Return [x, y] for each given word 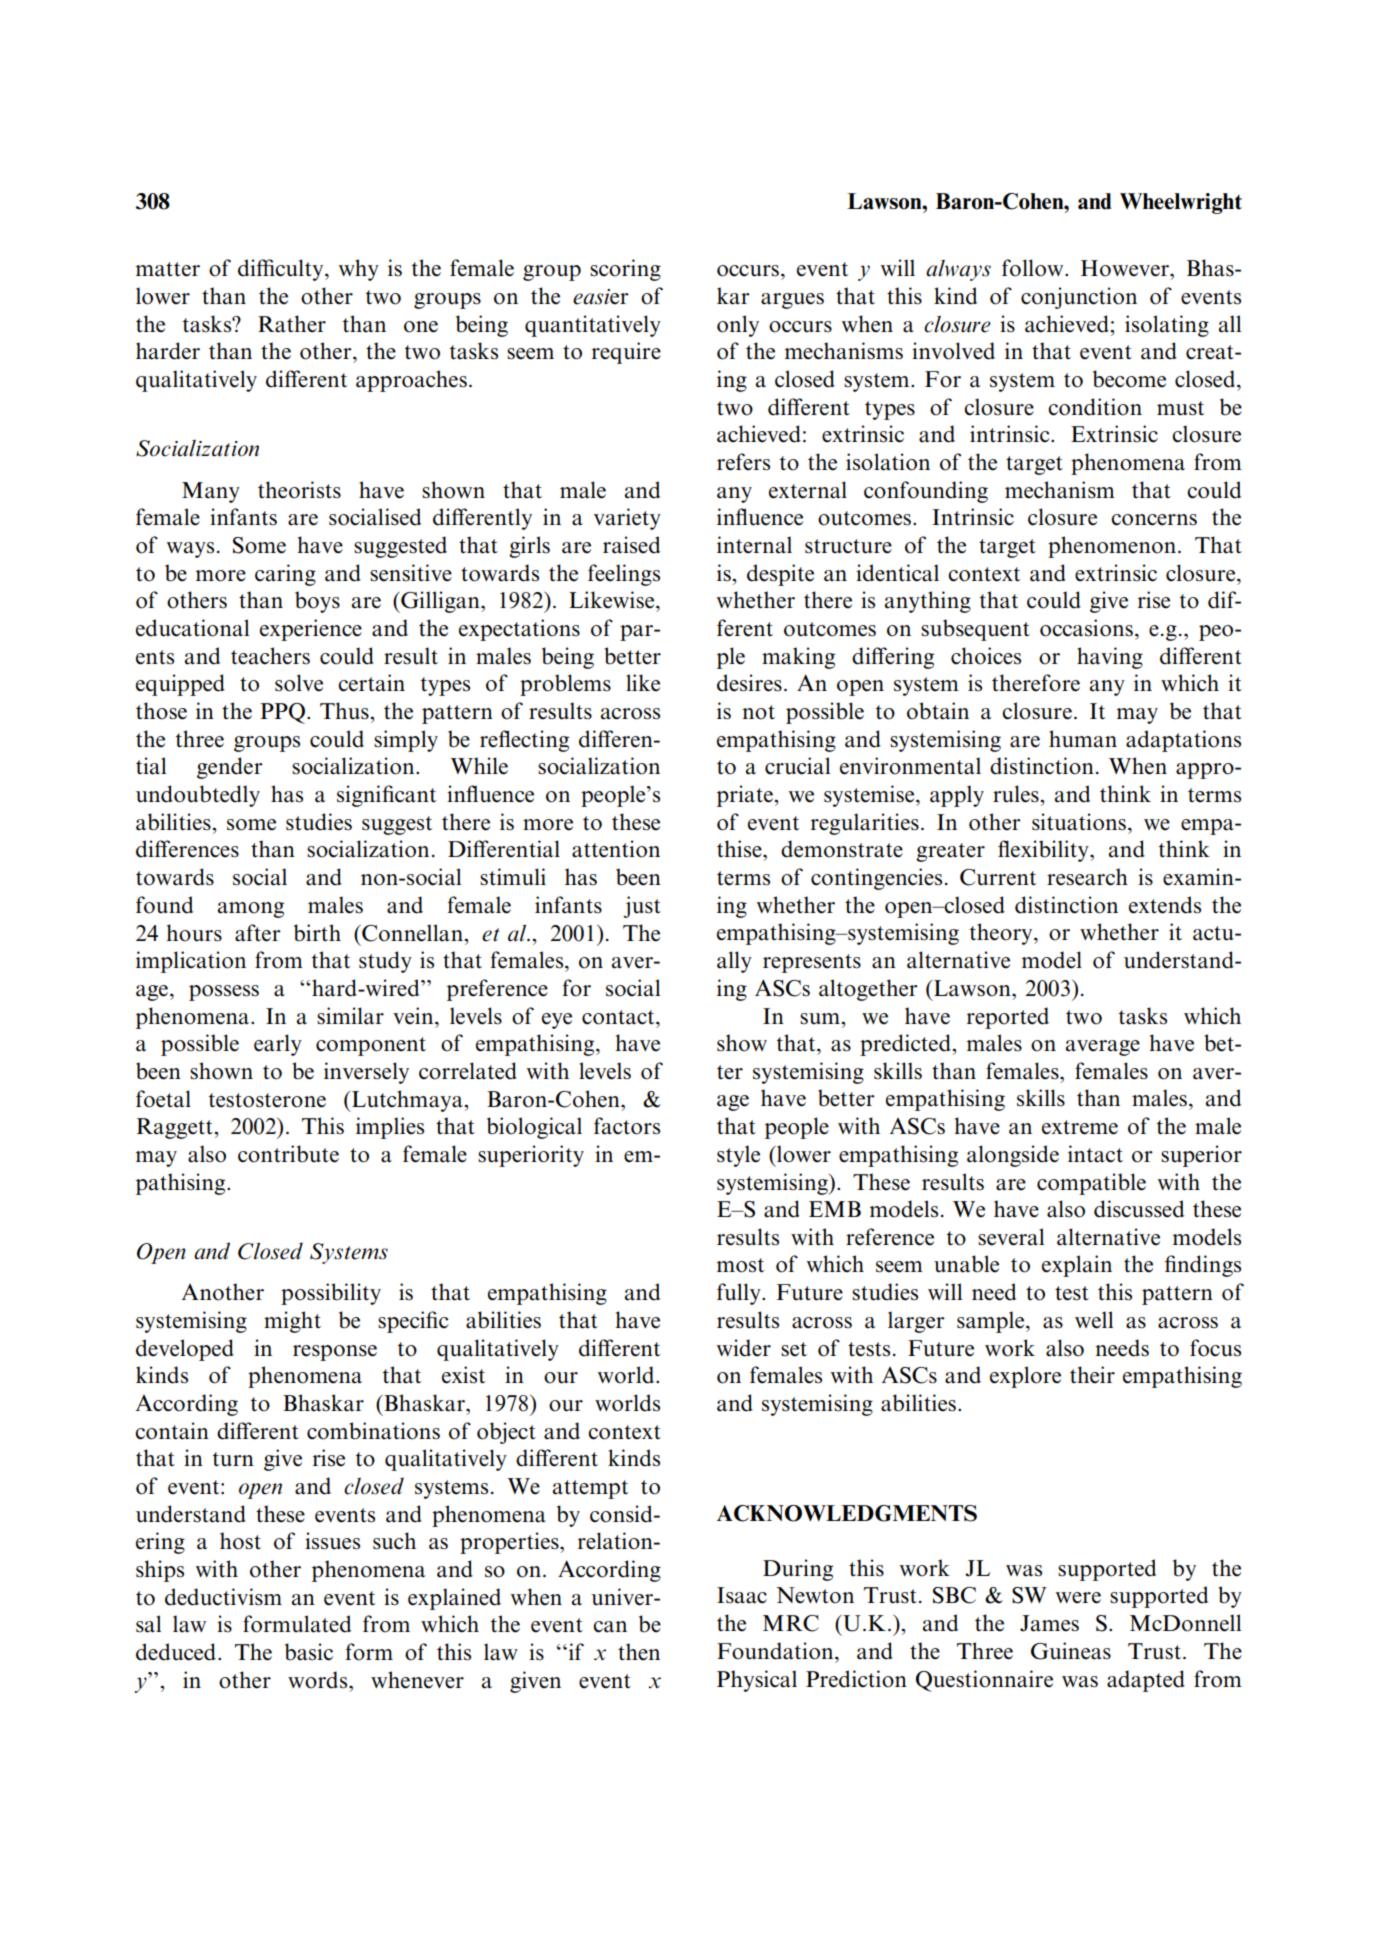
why [358, 270]
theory [1002, 934]
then [639, 1652]
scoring [625, 270]
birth [317, 933]
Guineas [1071, 1651]
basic [309, 1652]
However [1126, 268]
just [642, 907]
